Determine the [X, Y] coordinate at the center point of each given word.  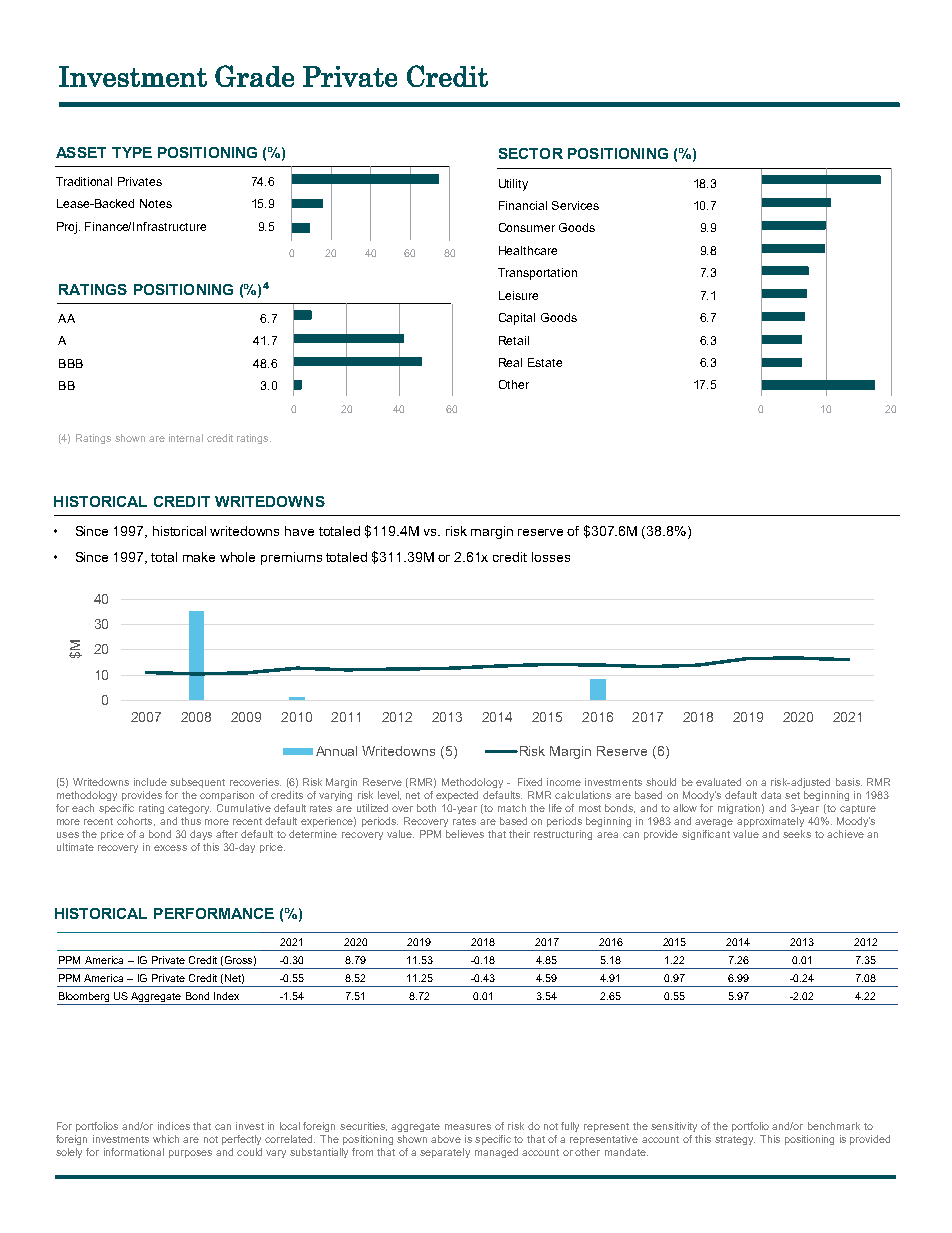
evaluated [718, 782]
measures [468, 1127]
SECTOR [531, 153]
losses [551, 557]
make [199, 557]
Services [575, 205]
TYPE [132, 152]
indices [174, 1126]
